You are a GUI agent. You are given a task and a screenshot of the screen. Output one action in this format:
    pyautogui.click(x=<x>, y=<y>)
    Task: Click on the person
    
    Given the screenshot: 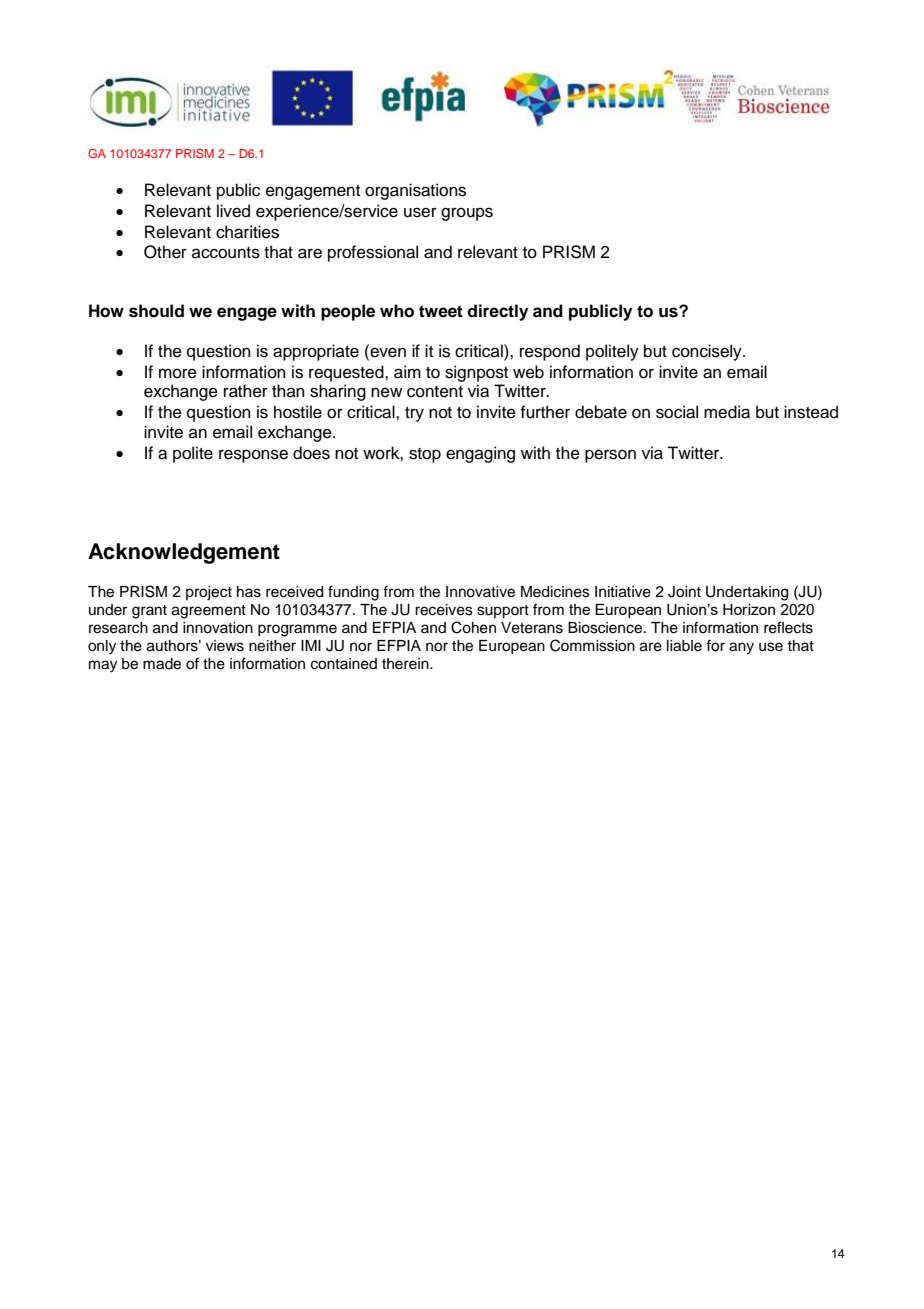 What is the action you would take?
    pyautogui.click(x=610, y=456)
